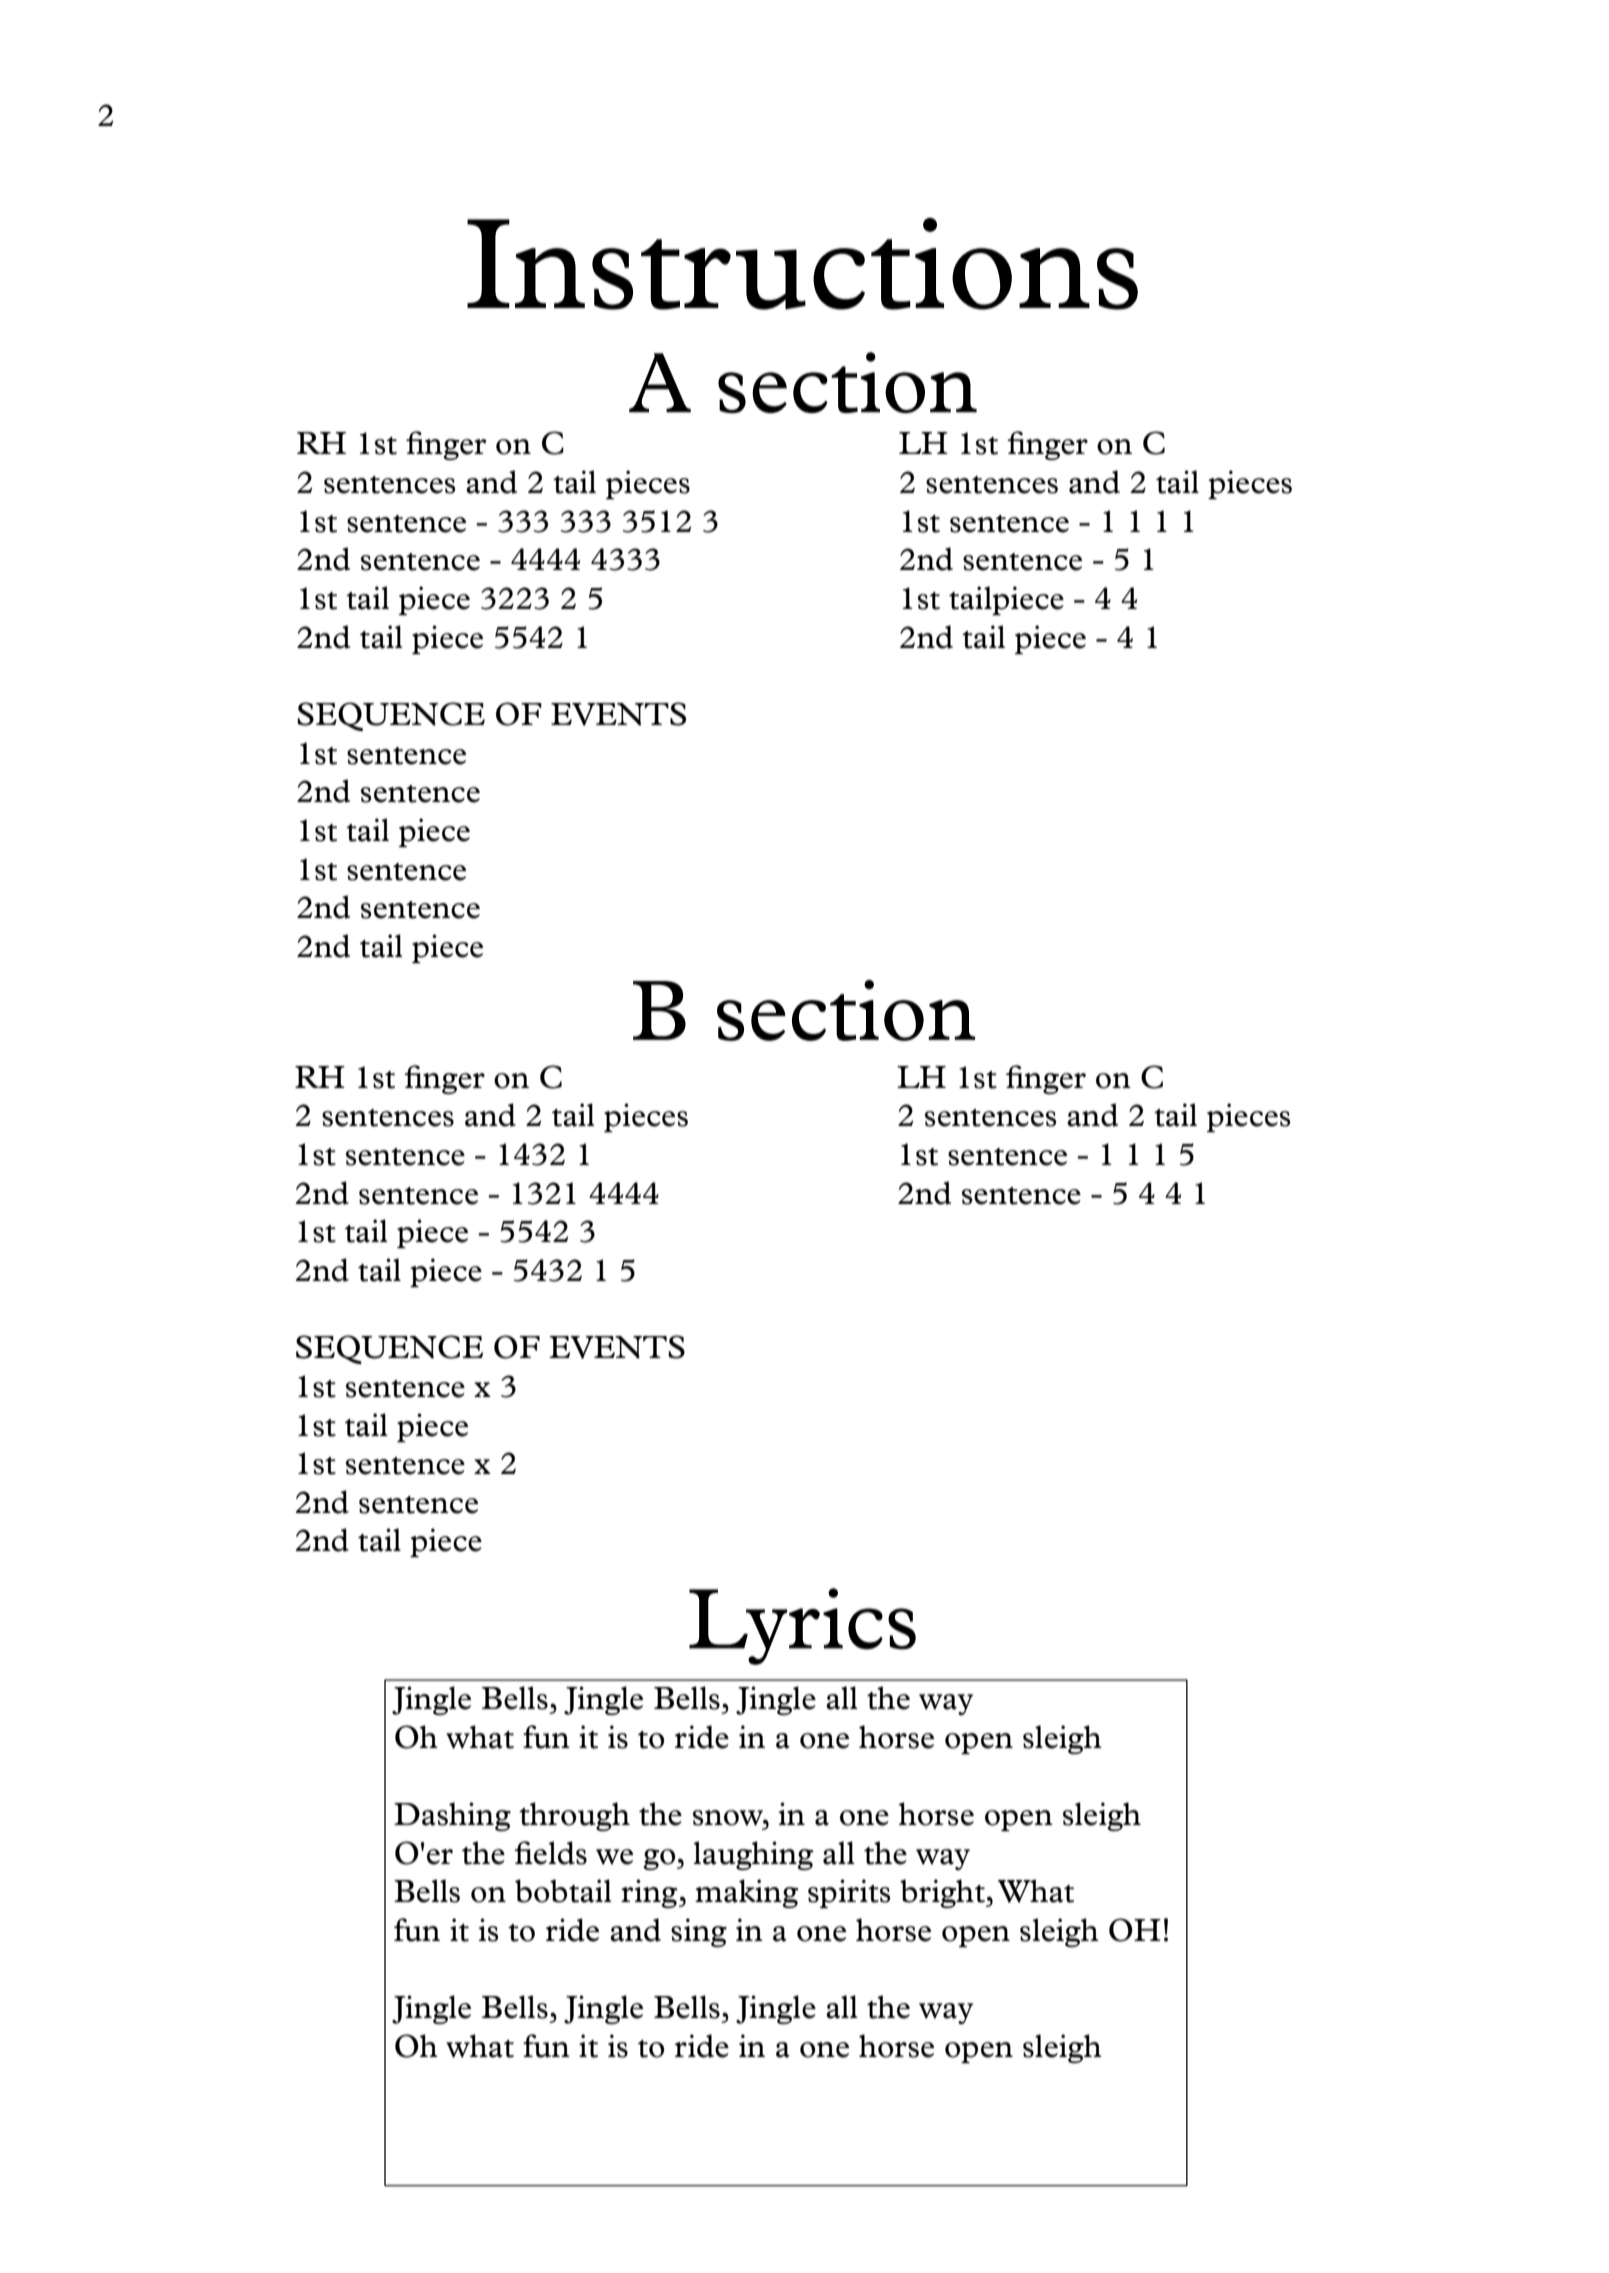 The height and width of the document is (2273, 1609). I want to click on ring, so click(650, 1893).
